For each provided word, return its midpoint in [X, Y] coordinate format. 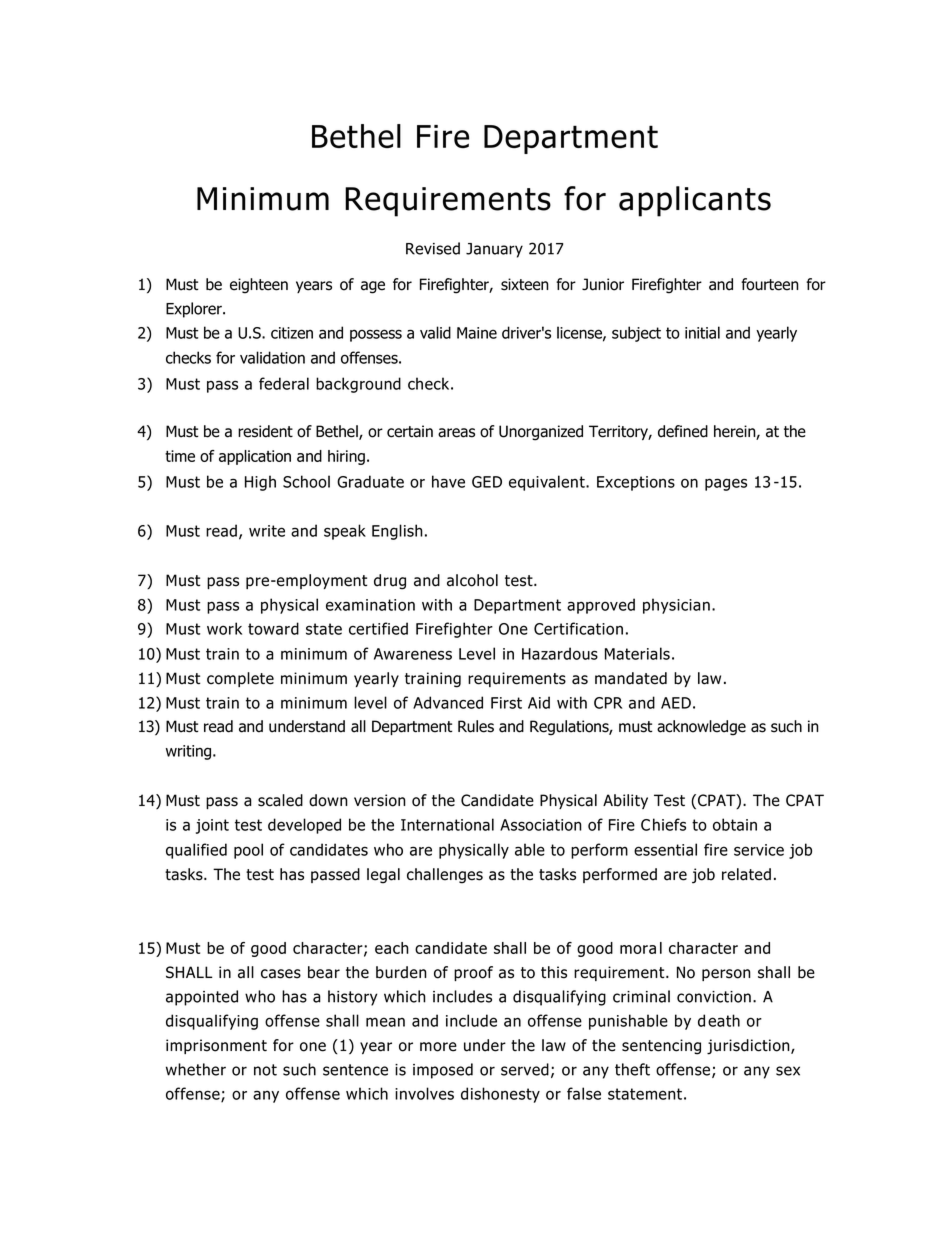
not [265, 1070]
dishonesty [500, 1095]
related [746, 874]
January [494, 250]
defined [683, 431]
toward [273, 628]
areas [456, 433]
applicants [695, 201]
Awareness [413, 654]
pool [248, 851]
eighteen [259, 286]
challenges [445, 876]
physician [676, 606]
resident [265, 431]
